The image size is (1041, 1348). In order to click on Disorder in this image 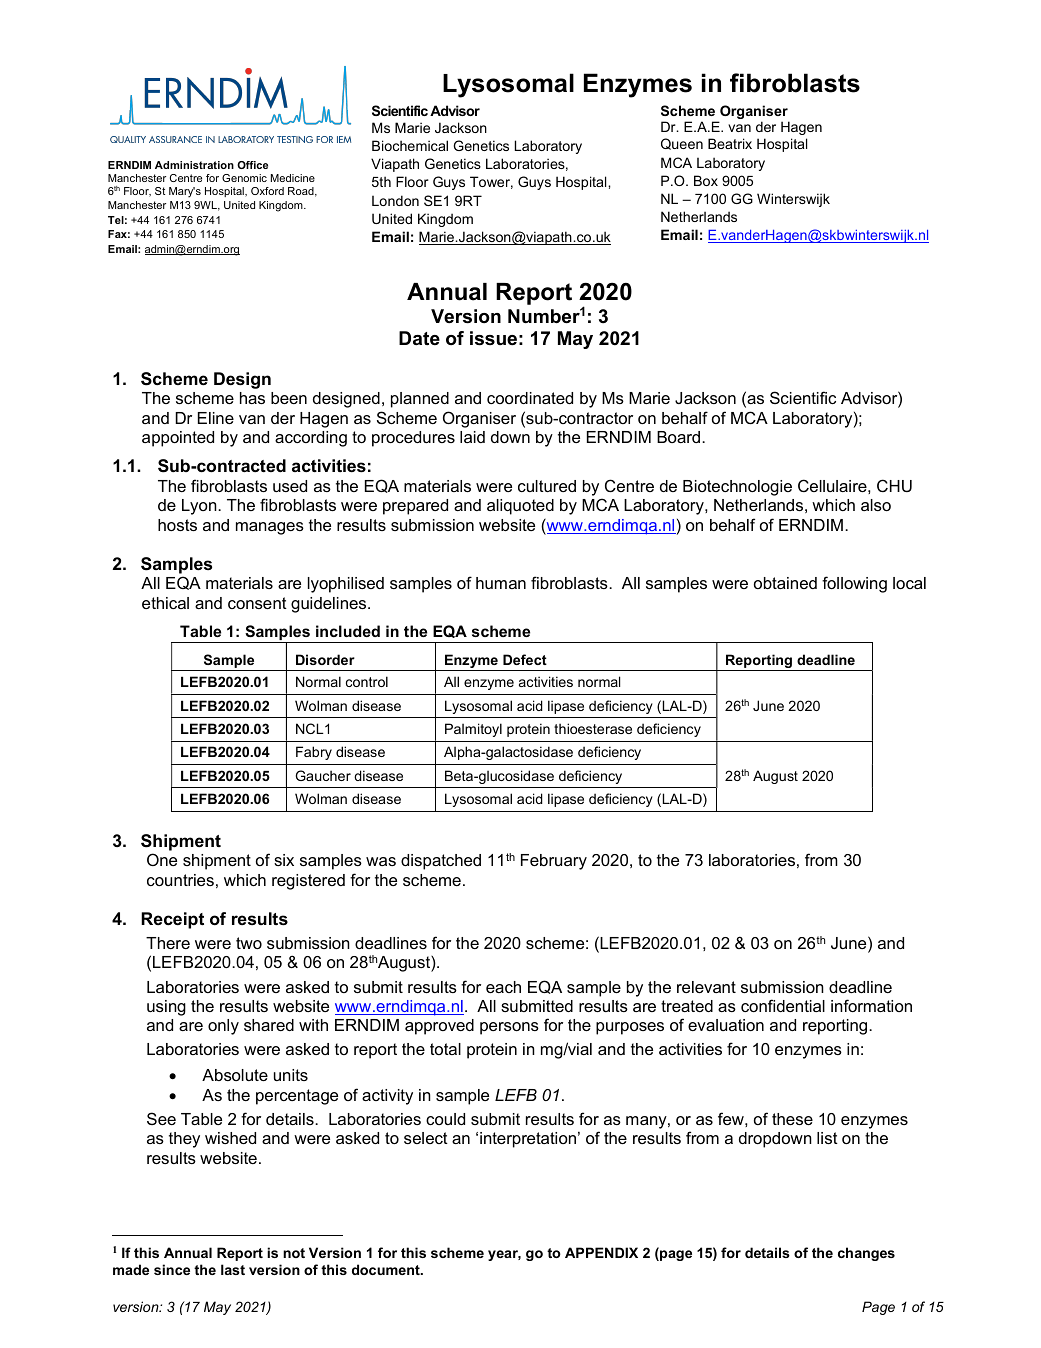, I will do `click(325, 659)`.
